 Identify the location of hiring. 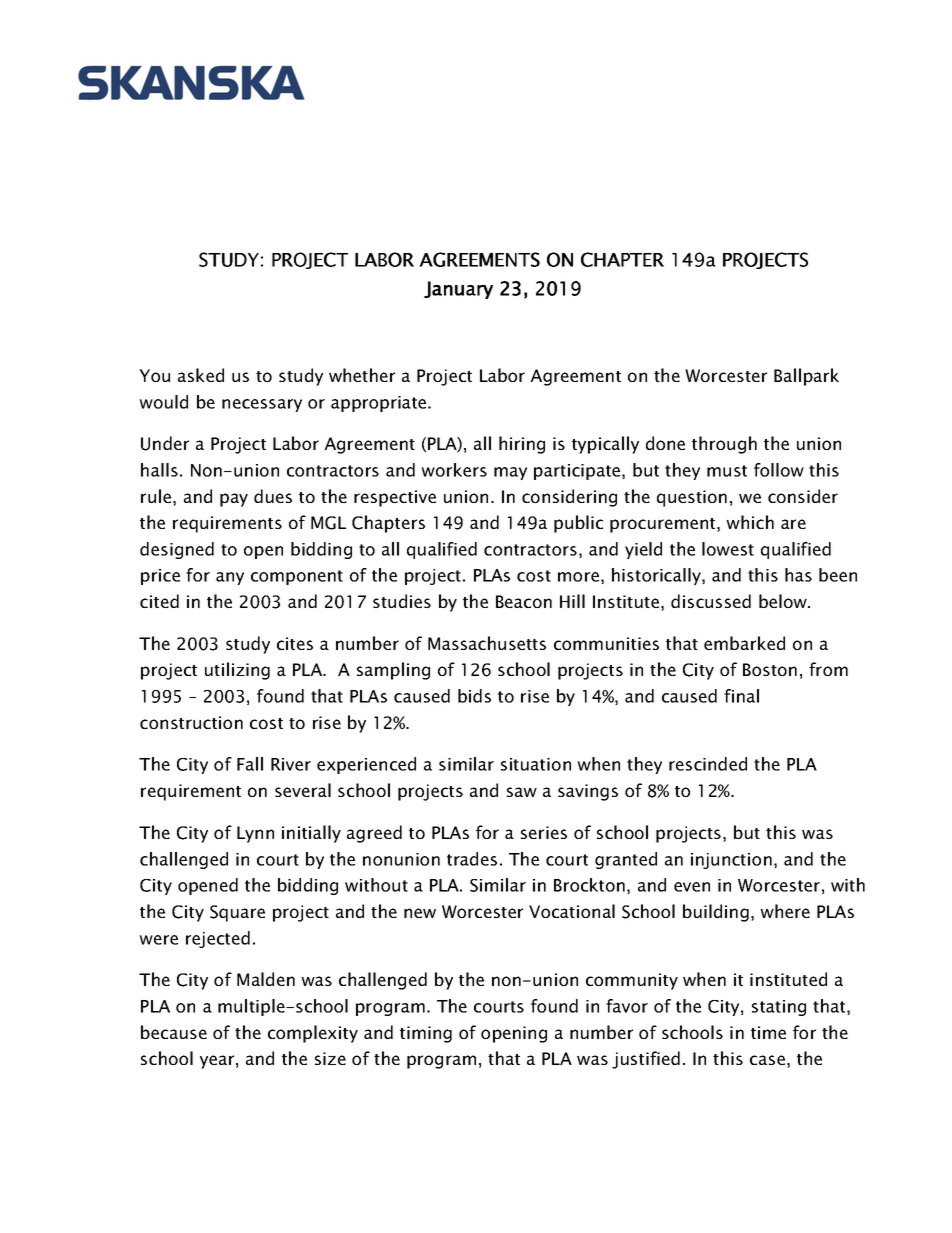
(522, 445).
